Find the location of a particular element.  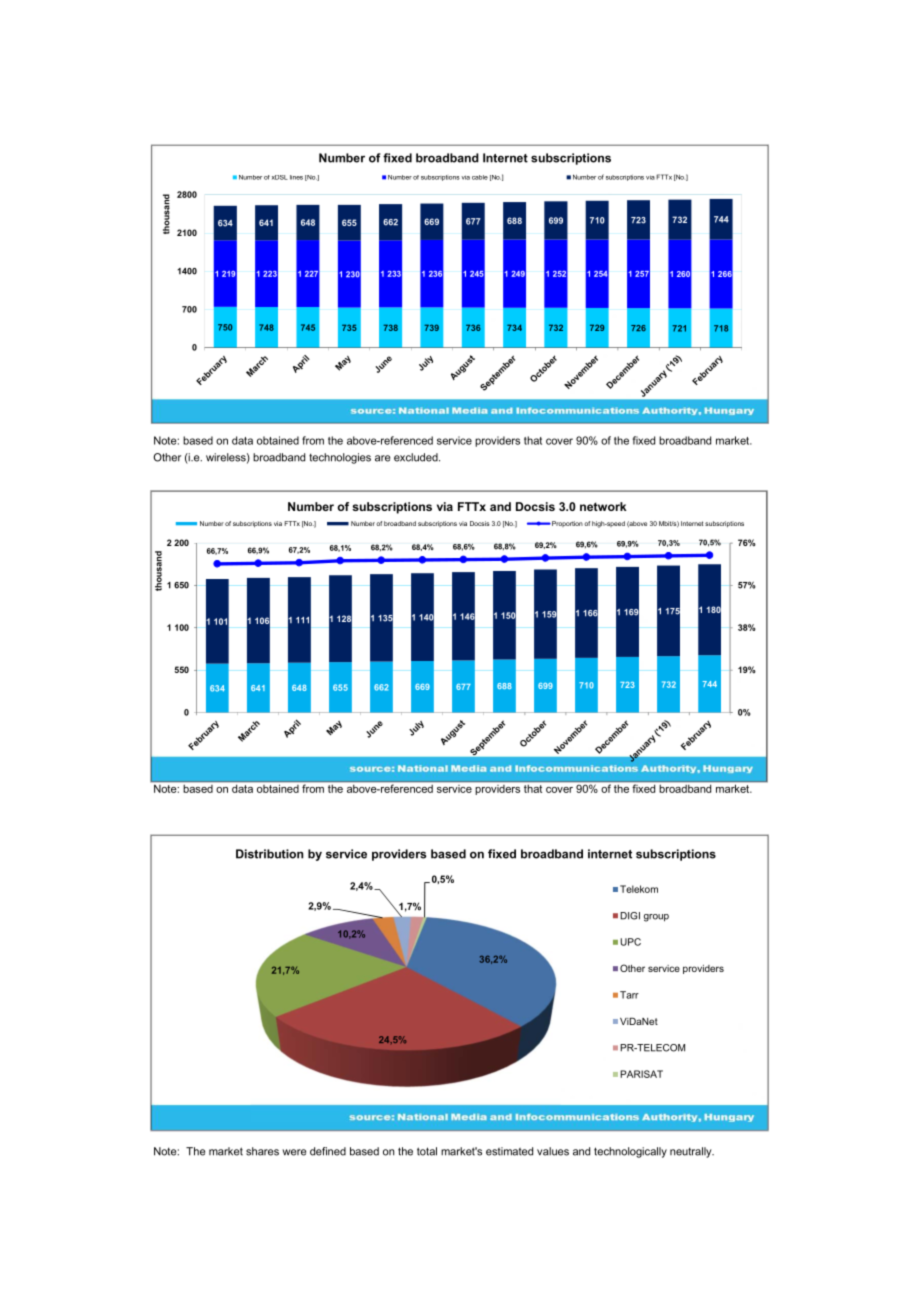

cable is located at coordinates (480, 177).
